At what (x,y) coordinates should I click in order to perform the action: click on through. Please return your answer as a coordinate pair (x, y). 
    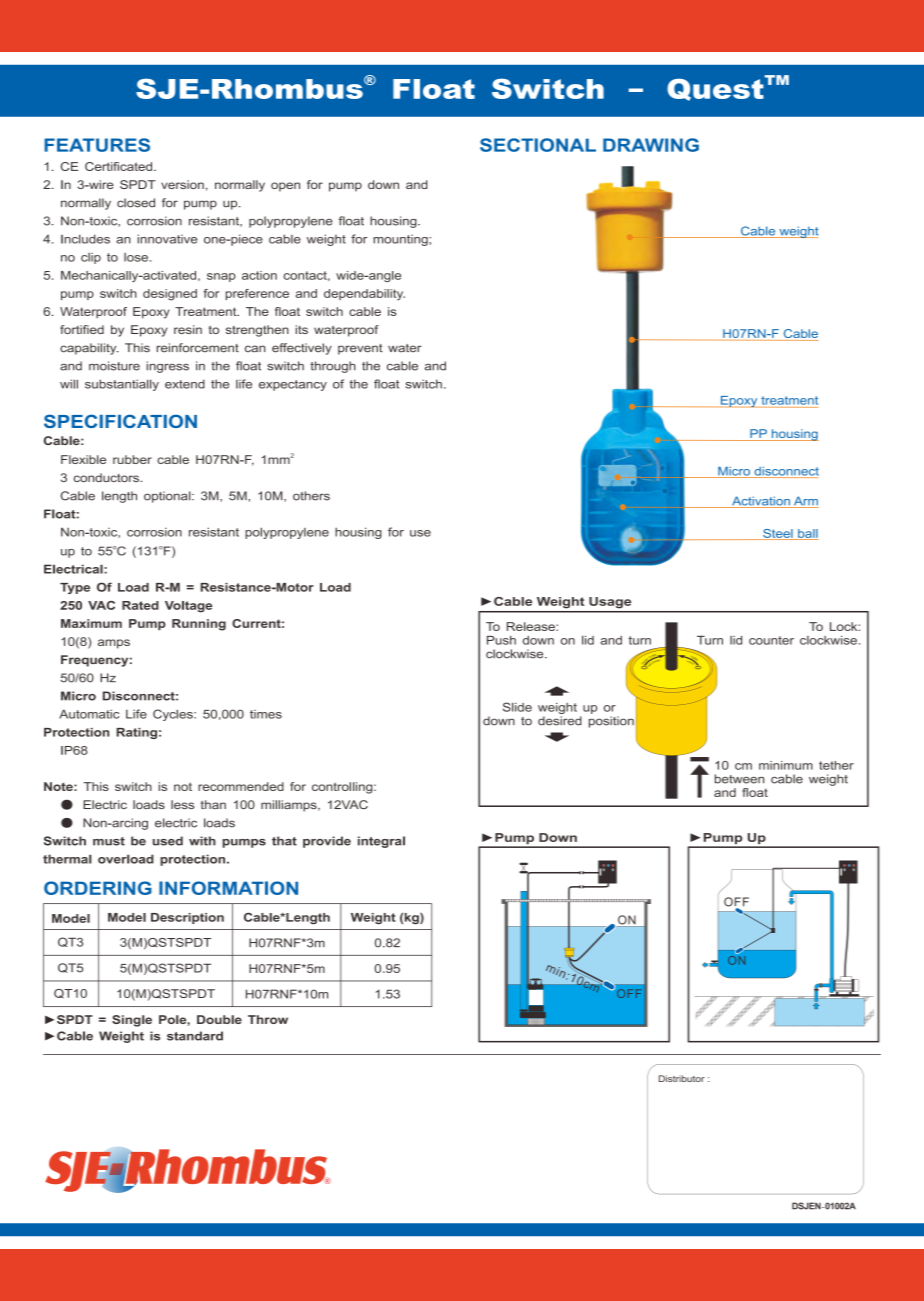
    Looking at the image, I should click on (333, 367).
